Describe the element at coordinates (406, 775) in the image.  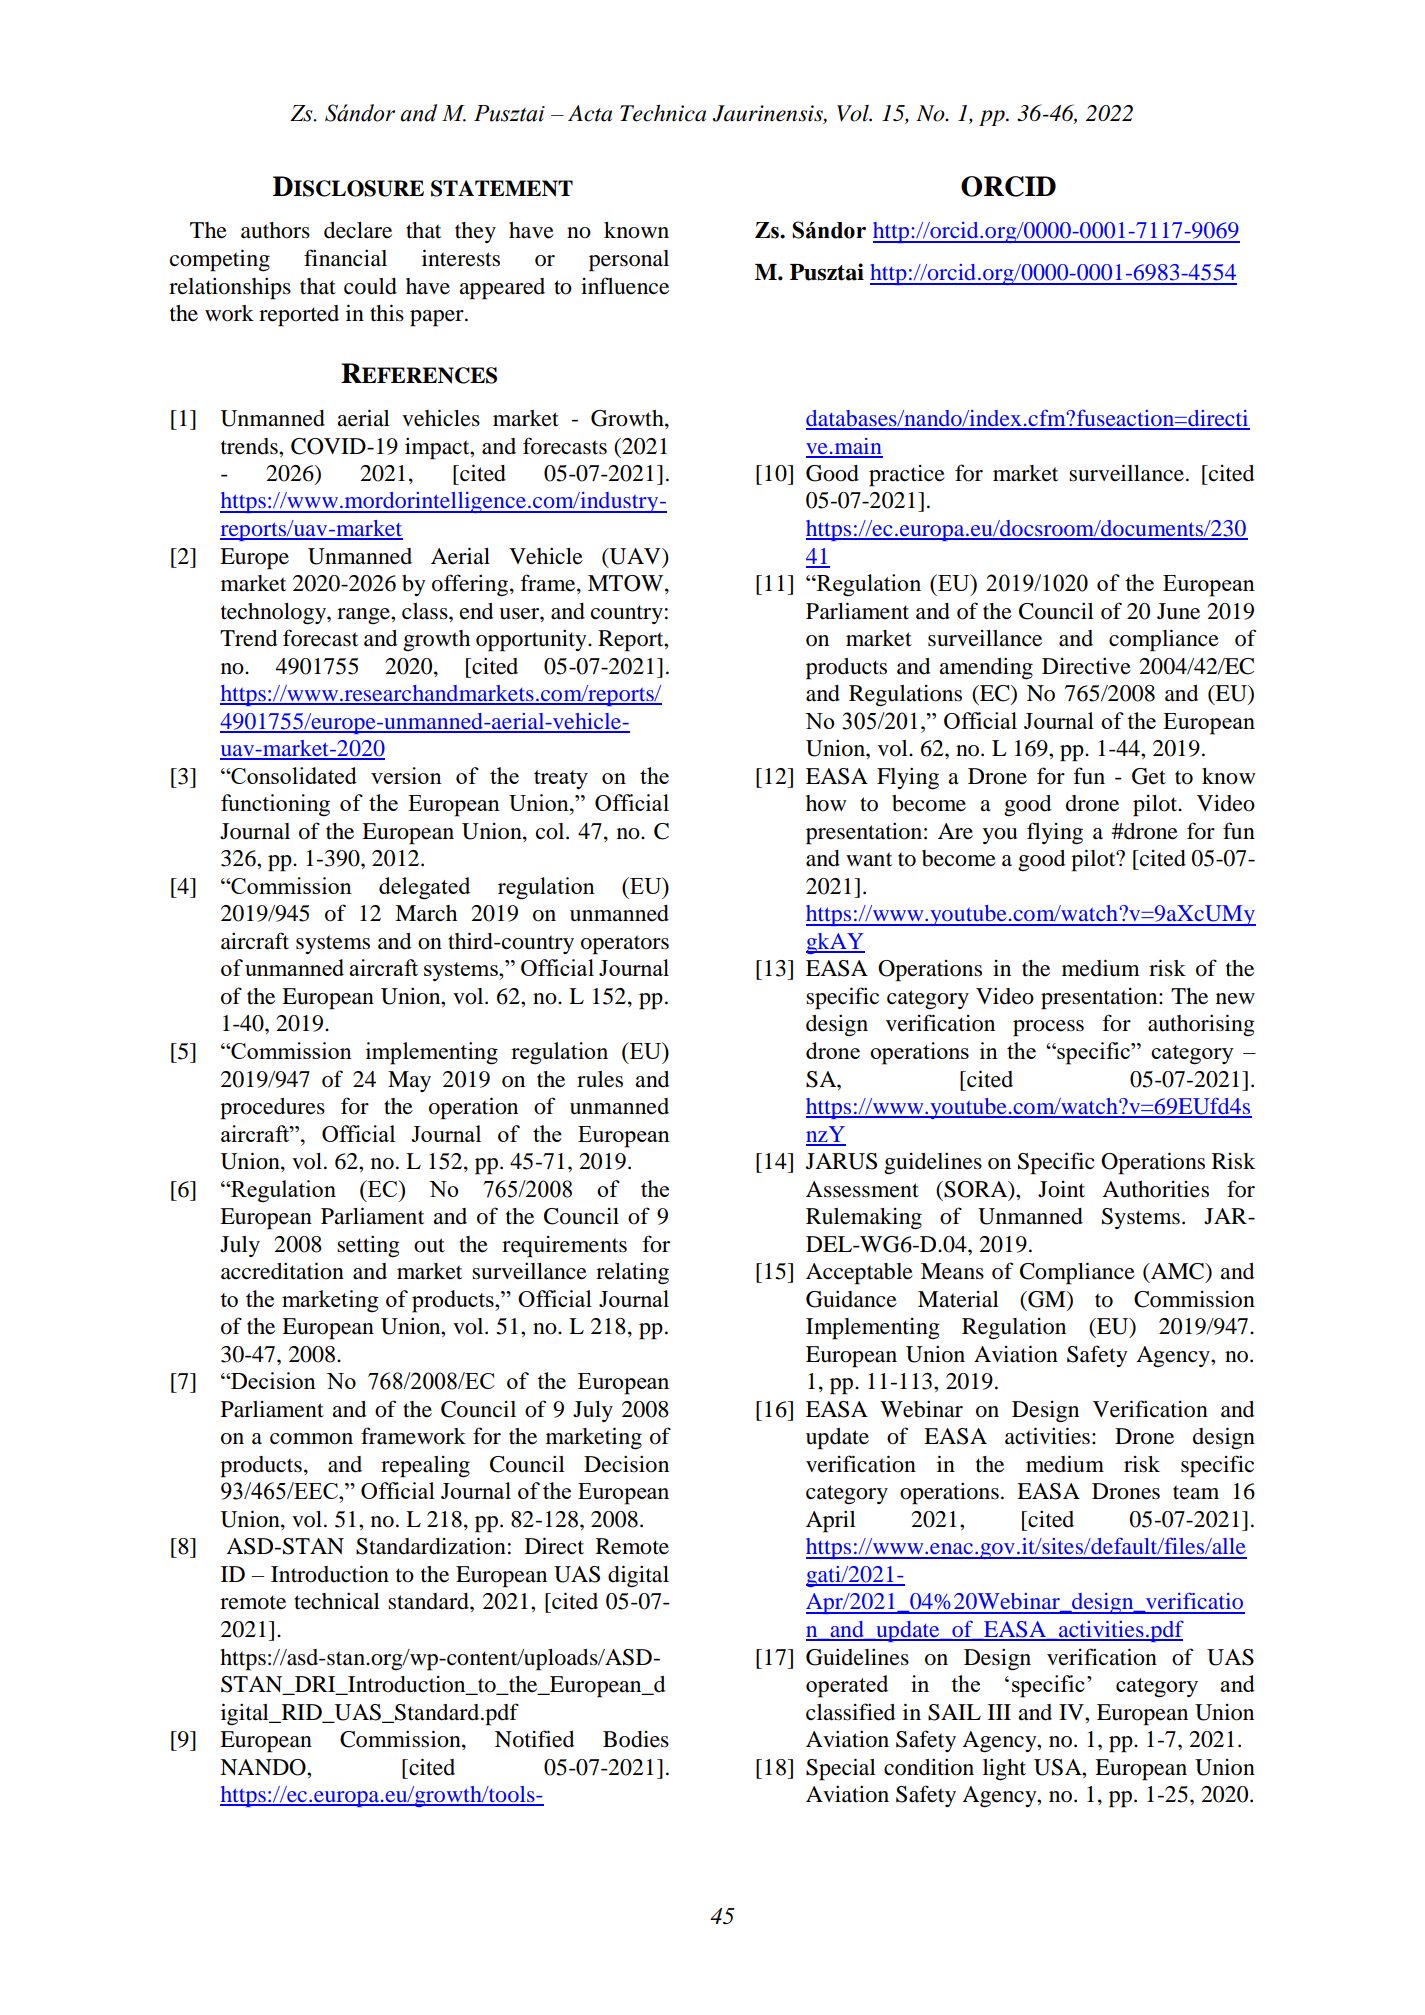
I see `version` at that location.
